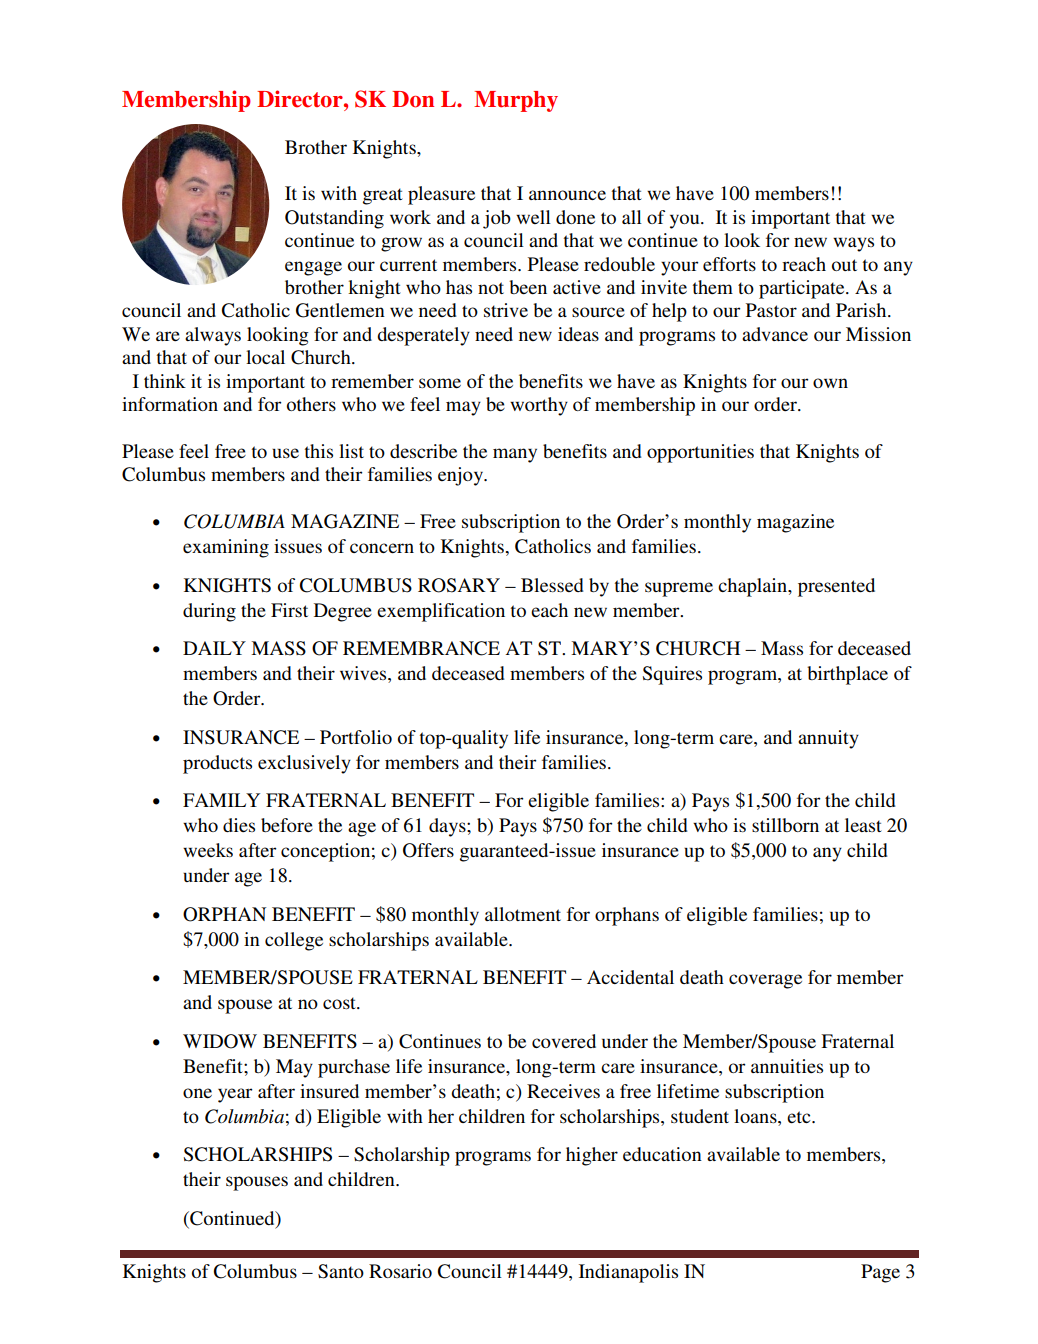 The width and height of the screenshot is (1038, 1344). Describe the element at coordinates (628, 1273) in the screenshot. I see `Indianapolis` at that location.
